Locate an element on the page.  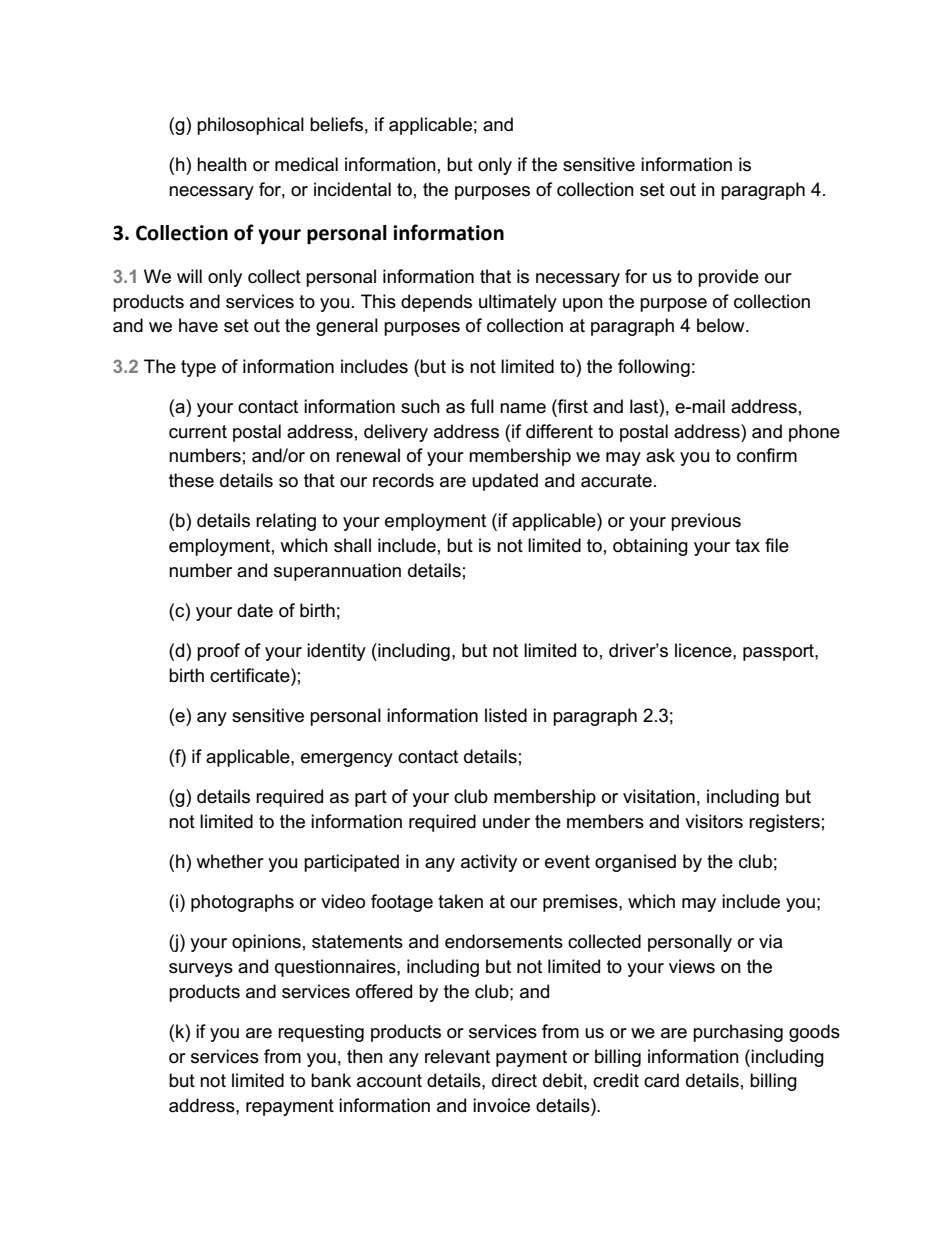
different is located at coordinates (559, 431).
